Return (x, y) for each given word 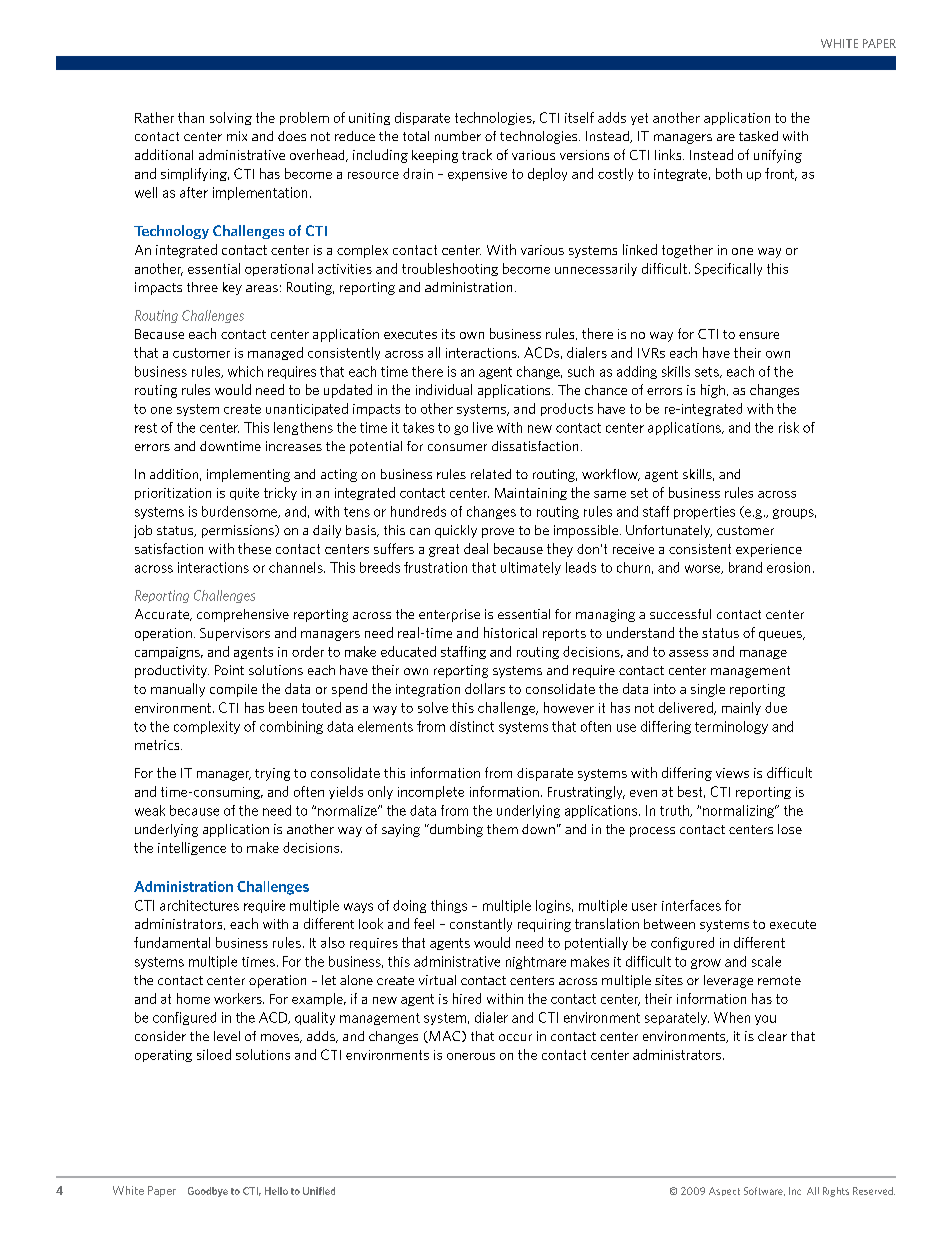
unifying (778, 156)
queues (781, 636)
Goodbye (208, 1192)
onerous (471, 1056)
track (477, 154)
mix (237, 136)
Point (229, 670)
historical (510, 632)
